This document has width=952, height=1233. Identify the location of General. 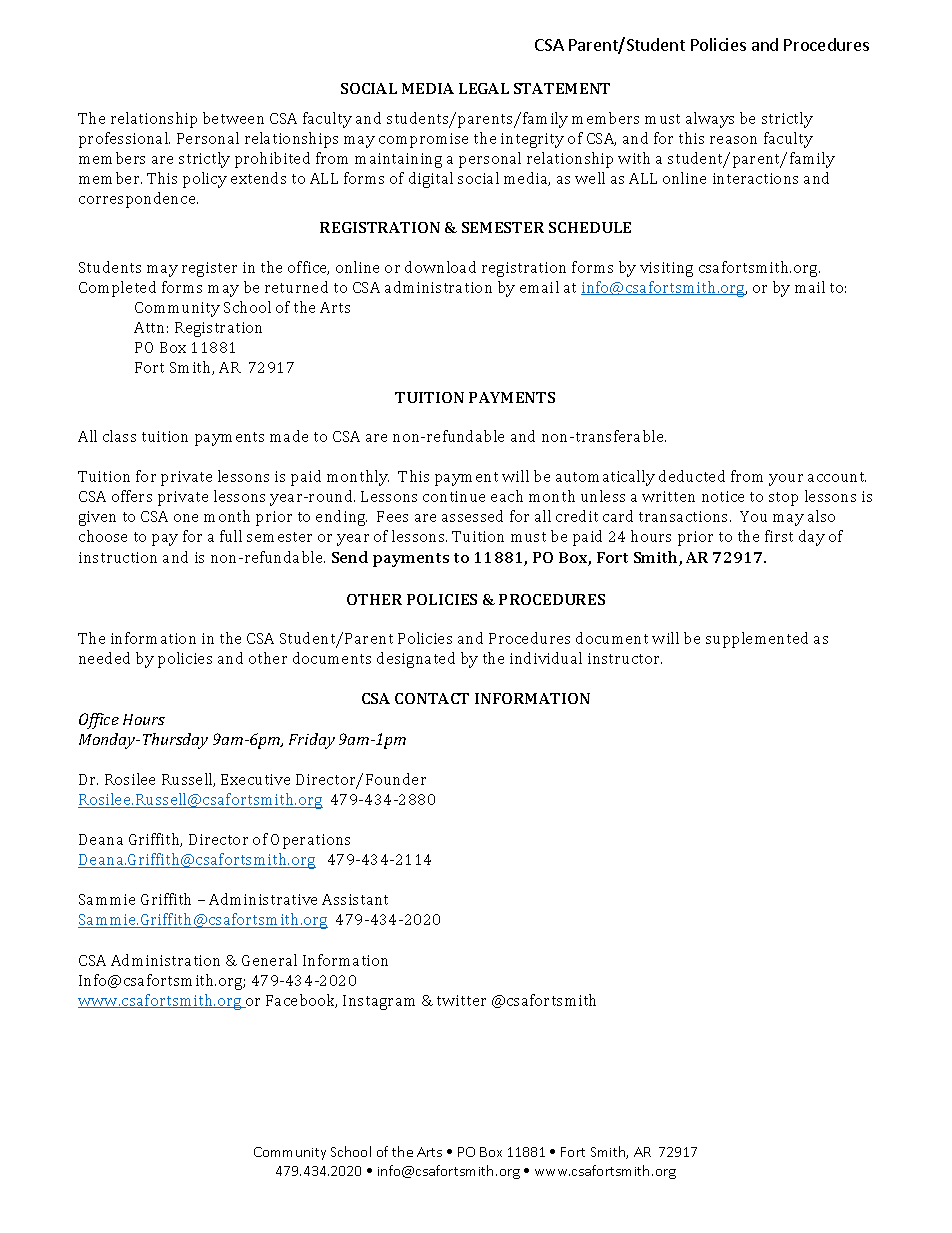
(269, 960).
